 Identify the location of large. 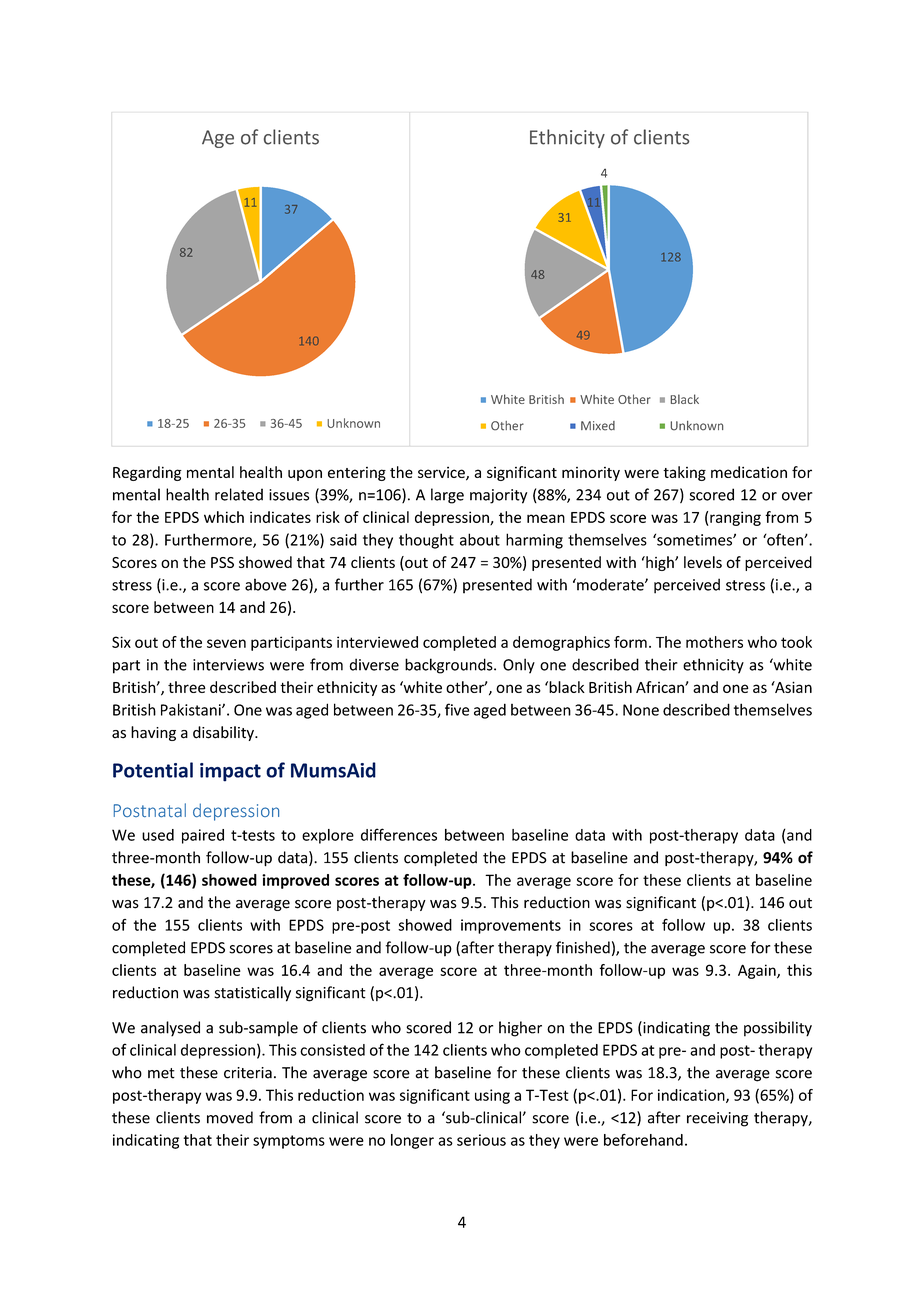
(447, 496).
